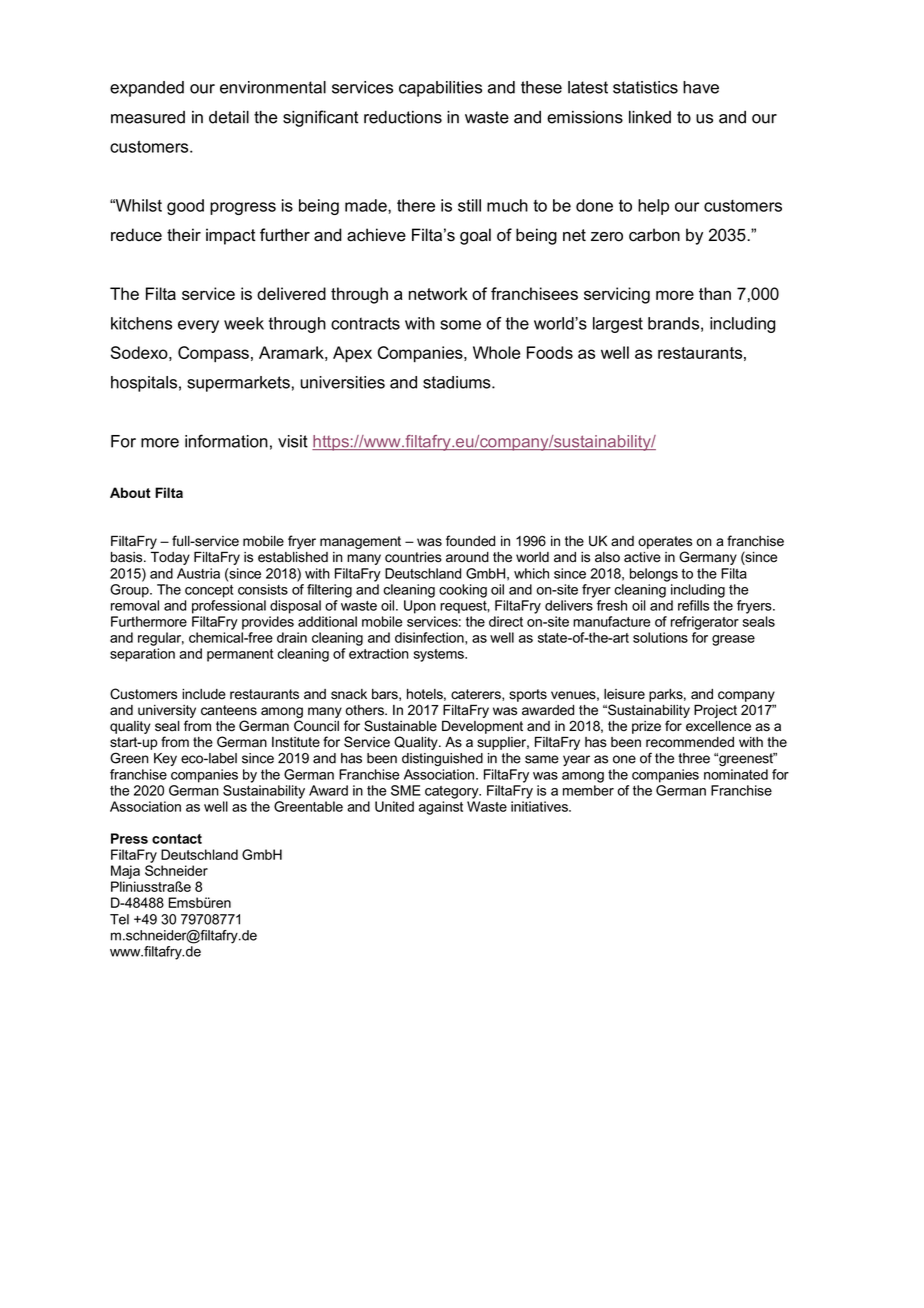  What do you see at coordinates (240, 655) in the image?
I see `permanent` at bounding box center [240, 655].
